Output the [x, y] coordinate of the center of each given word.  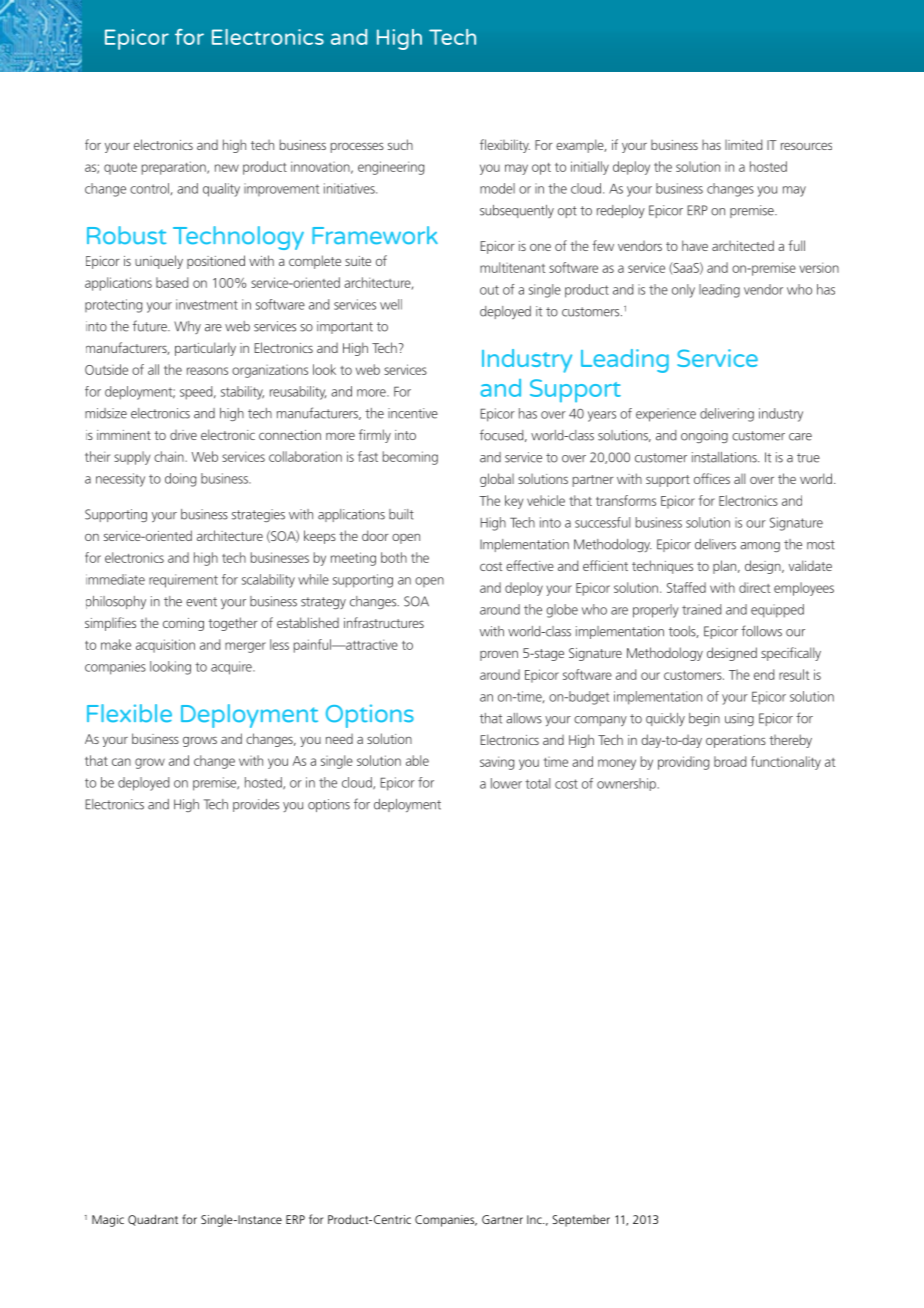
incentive [413, 413]
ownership [626, 784]
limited [743, 144]
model [497, 188]
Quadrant [153, 1220]
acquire [232, 668]
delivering [727, 415]
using [739, 719]
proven [499, 655]
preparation [175, 168]
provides [256, 805]
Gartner [502, 1219]
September [581, 1221]
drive [183, 435]
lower [506, 783]
